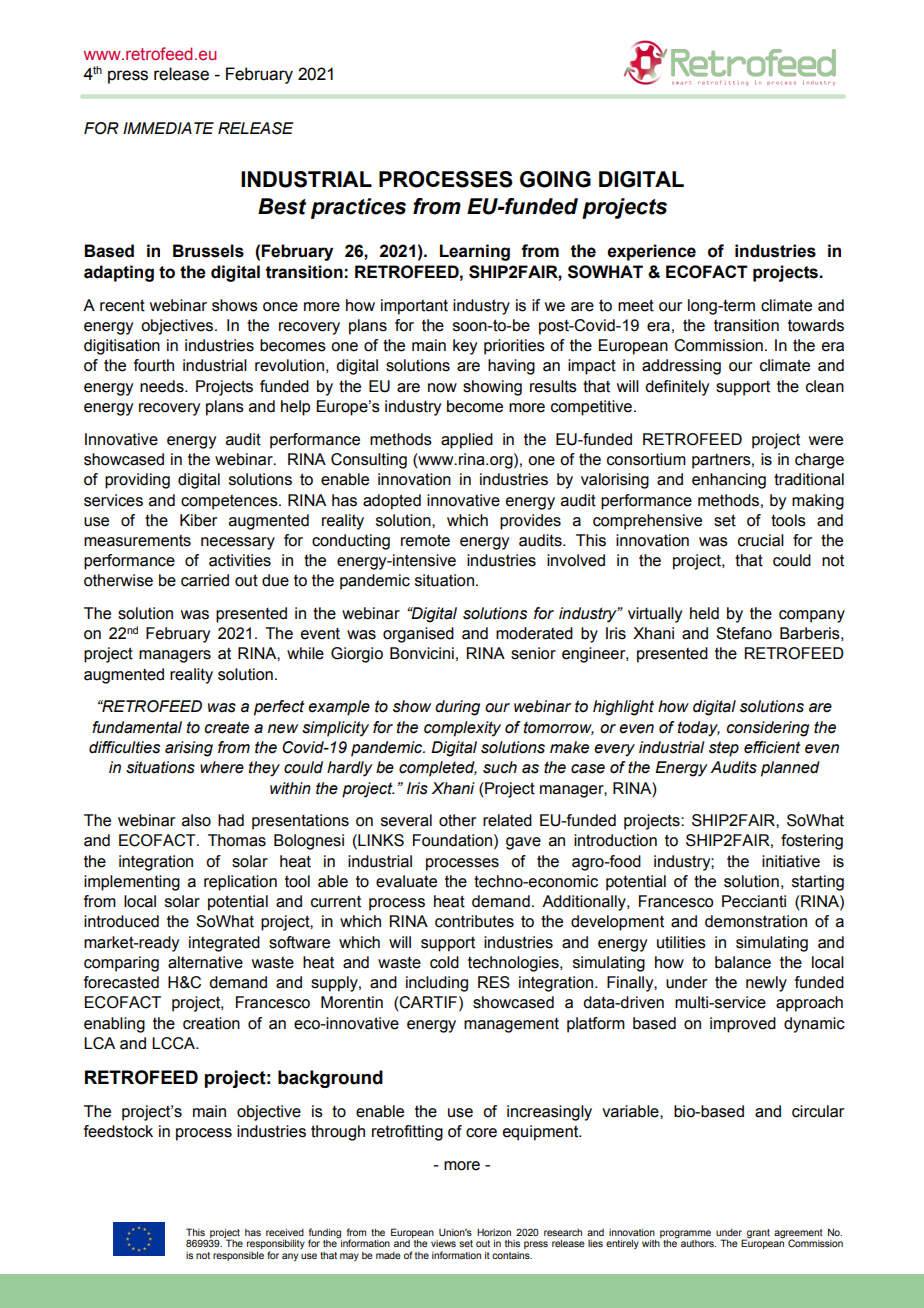 The height and width of the document is (1308, 924). I want to click on IMMEDIATE, so click(168, 128).
